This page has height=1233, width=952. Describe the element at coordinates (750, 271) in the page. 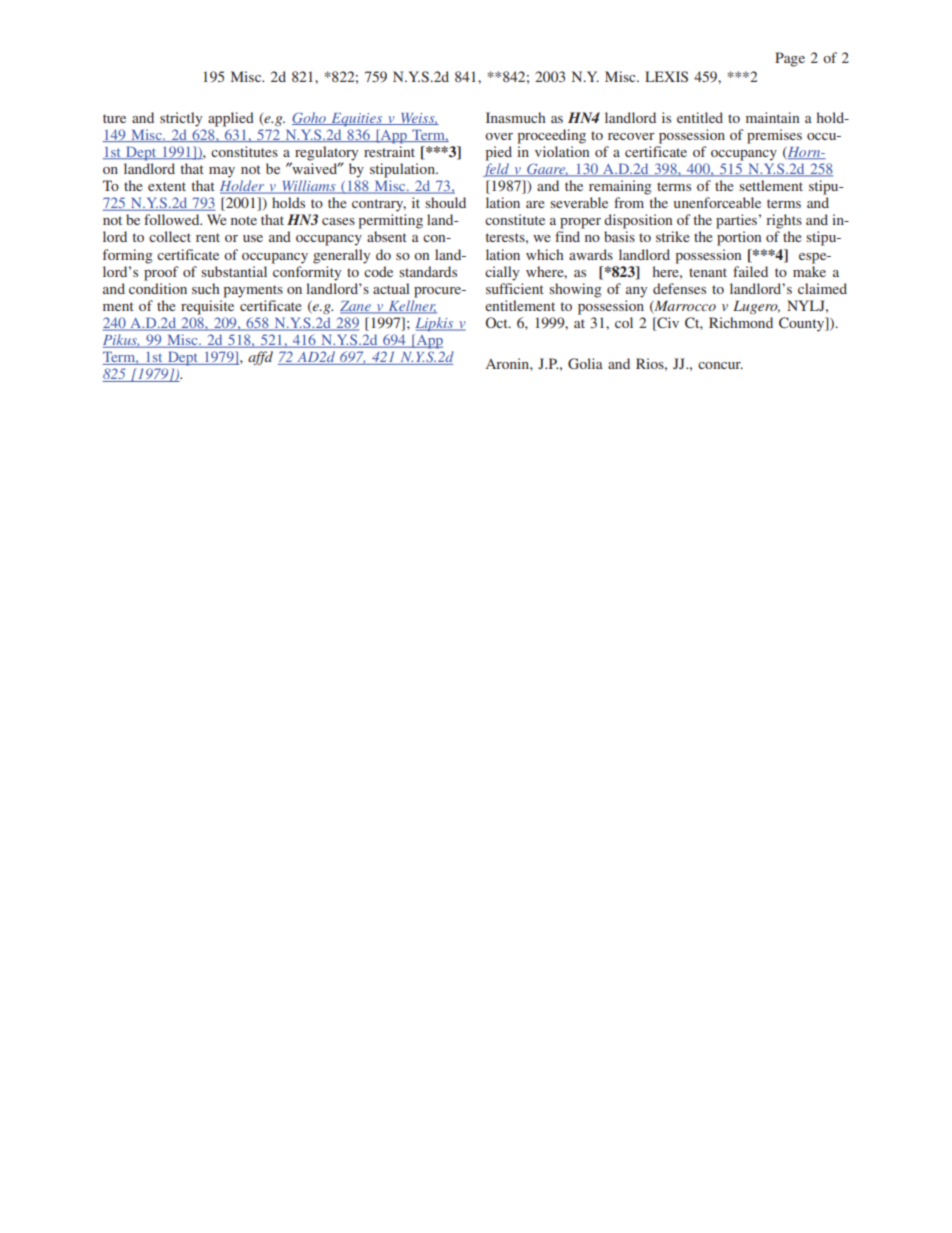

I see `failed` at that location.
